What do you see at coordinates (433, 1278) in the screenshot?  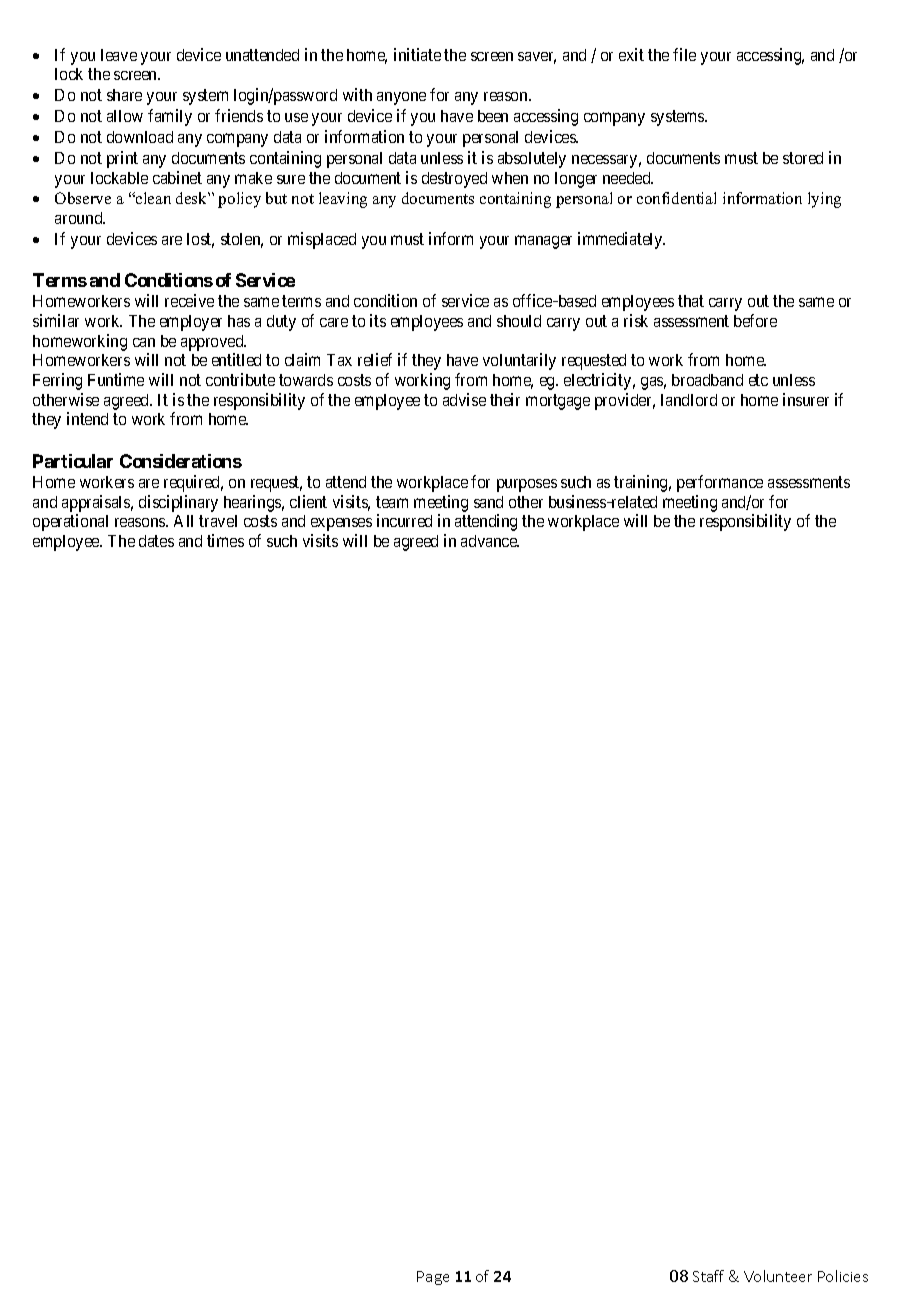 I see `Page` at bounding box center [433, 1278].
